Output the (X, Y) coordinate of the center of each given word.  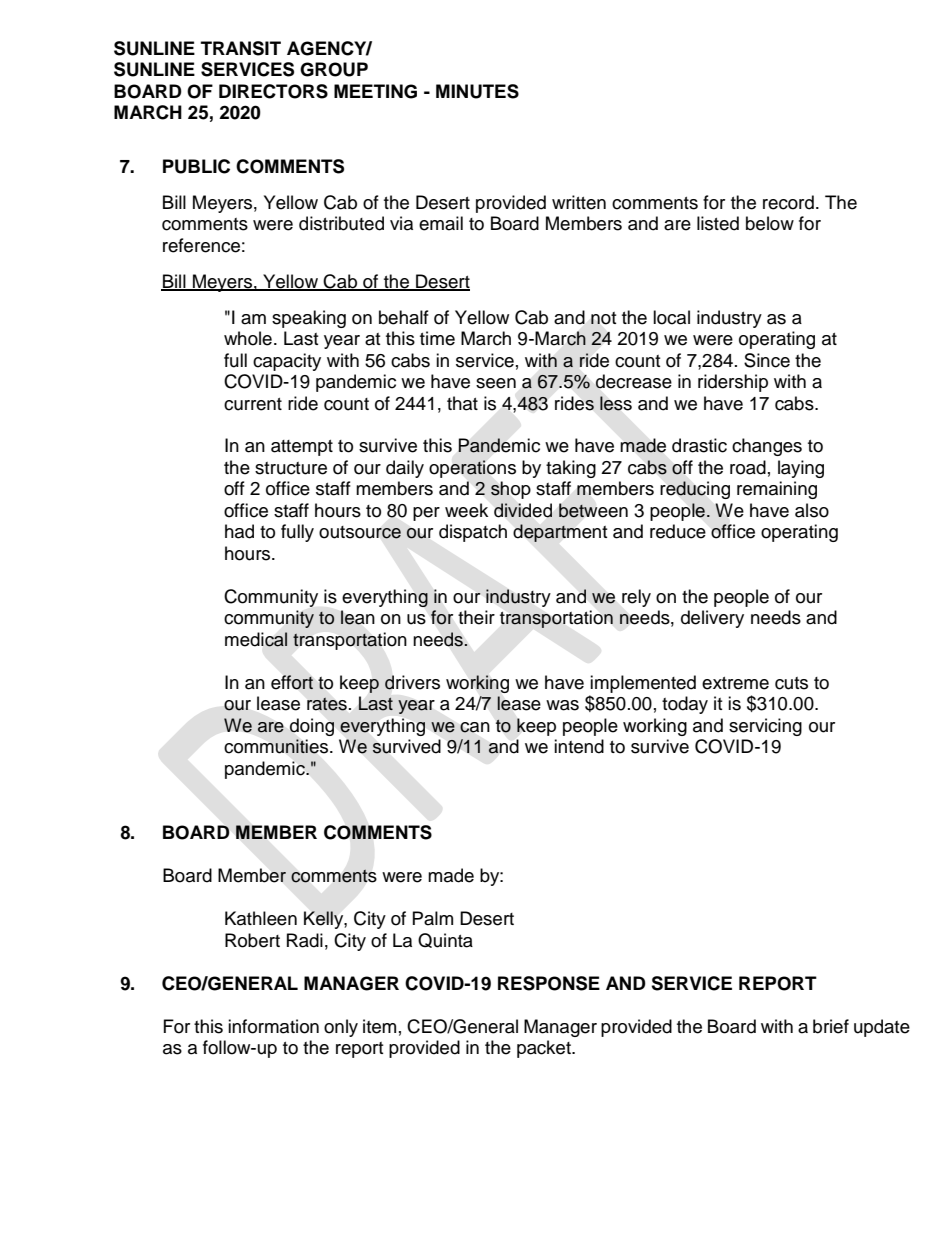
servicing (765, 727)
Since (767, 360)
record (788, 202)
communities (277, 746)
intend (579, 746)
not (603, 318)
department (560, 533)
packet (545, 1049)
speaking (309, 319)
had (239, 531)
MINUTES (477, 91)
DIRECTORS (273, 91)
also (812, 510)
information (273, 1026)
